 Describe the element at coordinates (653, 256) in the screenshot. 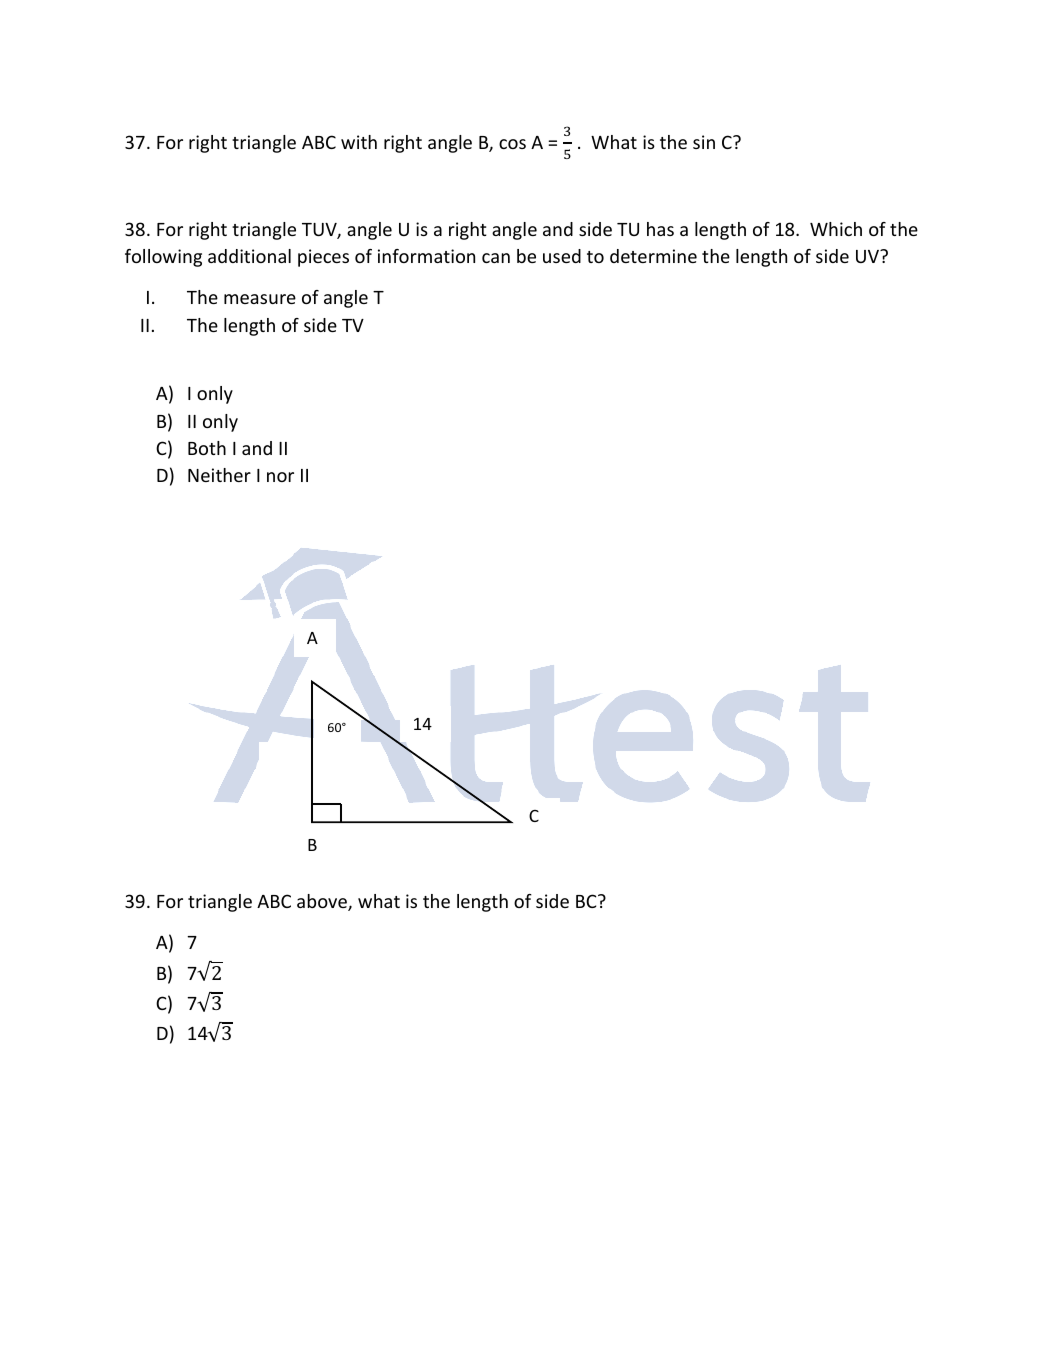

I see `determine` at that location.
